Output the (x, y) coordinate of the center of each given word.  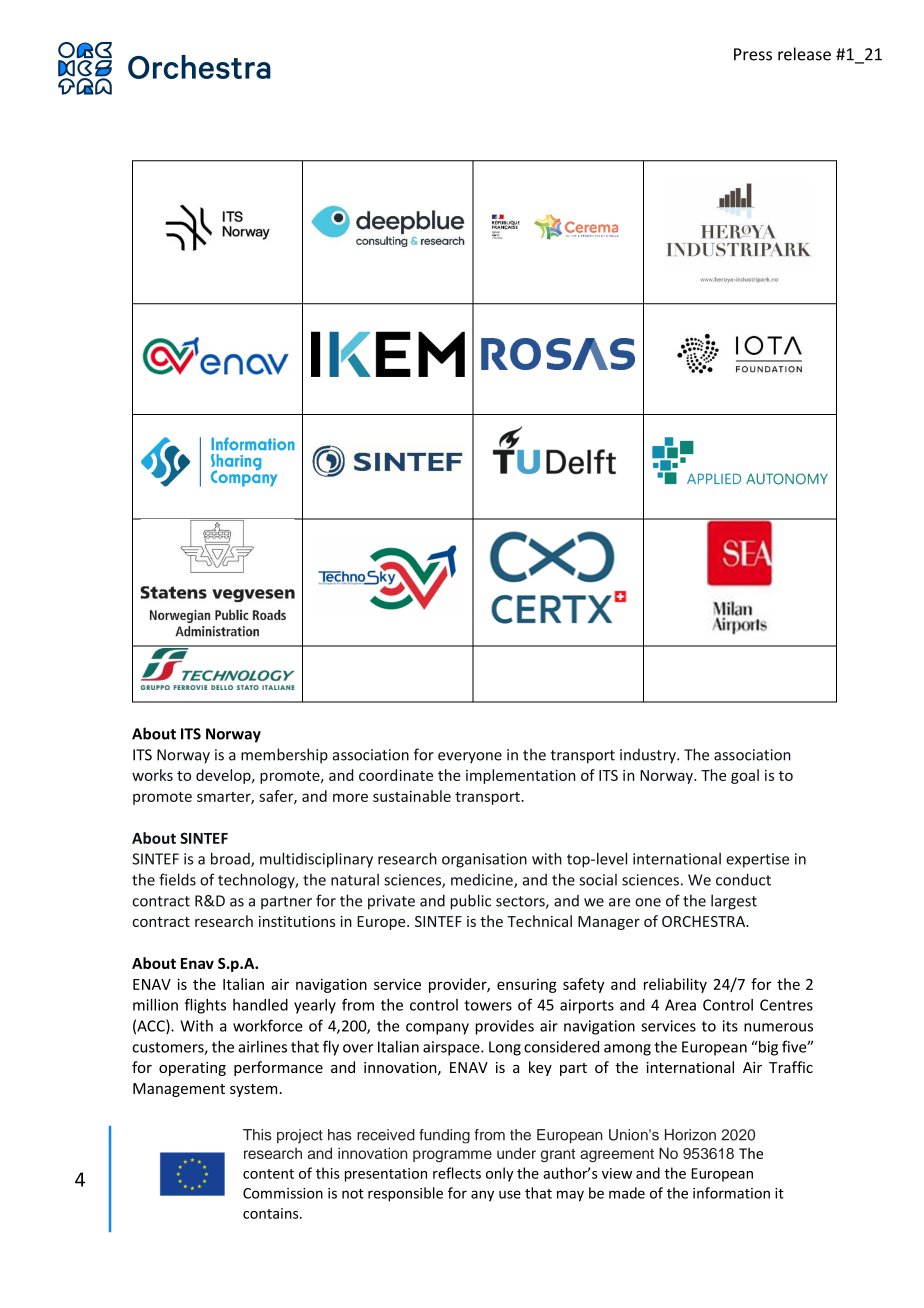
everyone (470, 757)
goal (745, 776)
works (152, 775)
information (731, 1193)
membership (284, 756)
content (268, 1174)
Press (753, 54)
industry (649, 756)
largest (734, 902)
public (470, 902)
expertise (757, 860)
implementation (520, 776)
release (804, 54)
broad (231, 859)
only (499, 1174)
